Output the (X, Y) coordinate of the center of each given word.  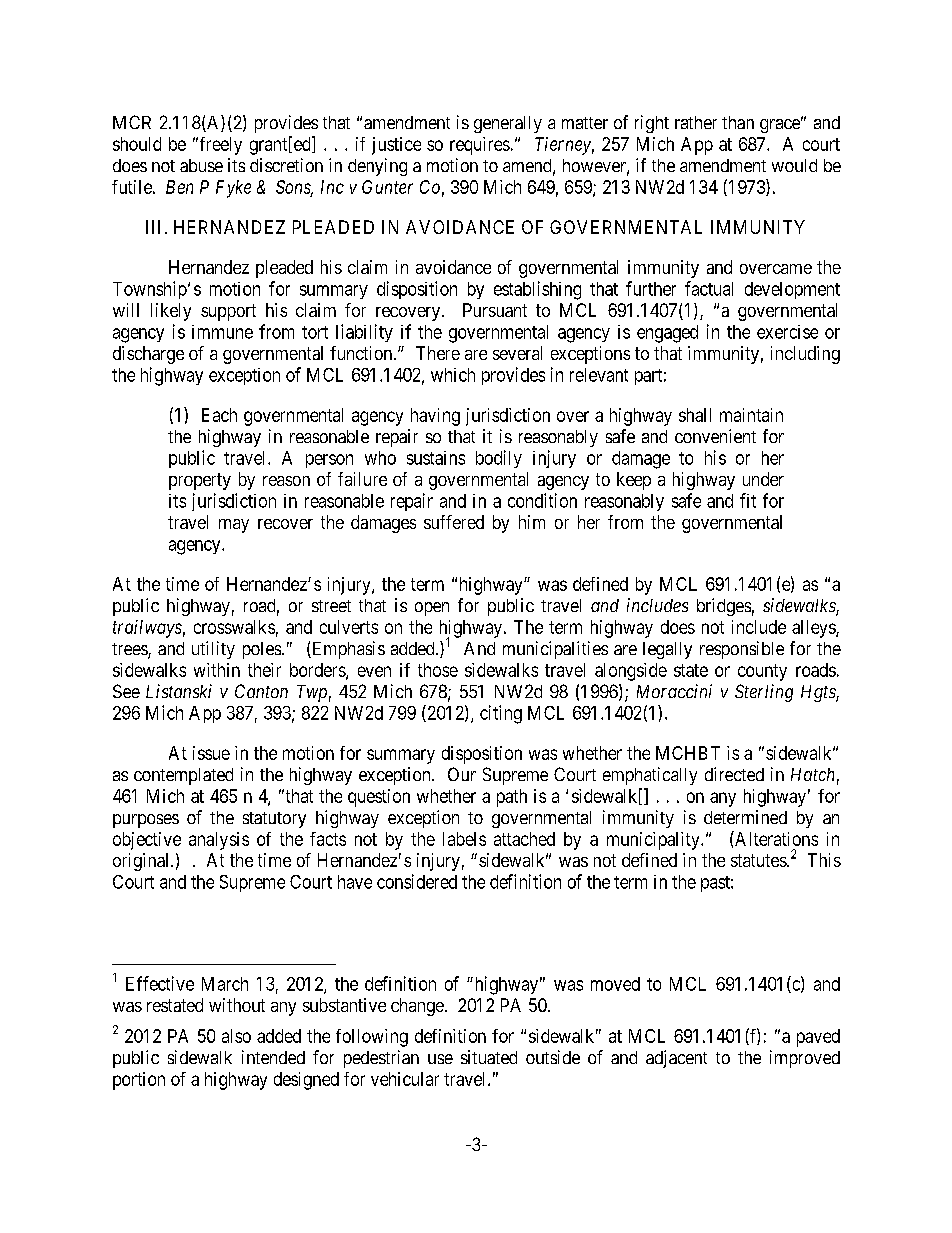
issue (211, 753)
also (236, 1036)
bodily (499, 459)
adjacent (676, 1059)
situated (489, 1057)
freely (219, 146)
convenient (715, 436)
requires (480, 146)
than (738, 122)
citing (501, 714)
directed (734, 774)
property (200, 481)
